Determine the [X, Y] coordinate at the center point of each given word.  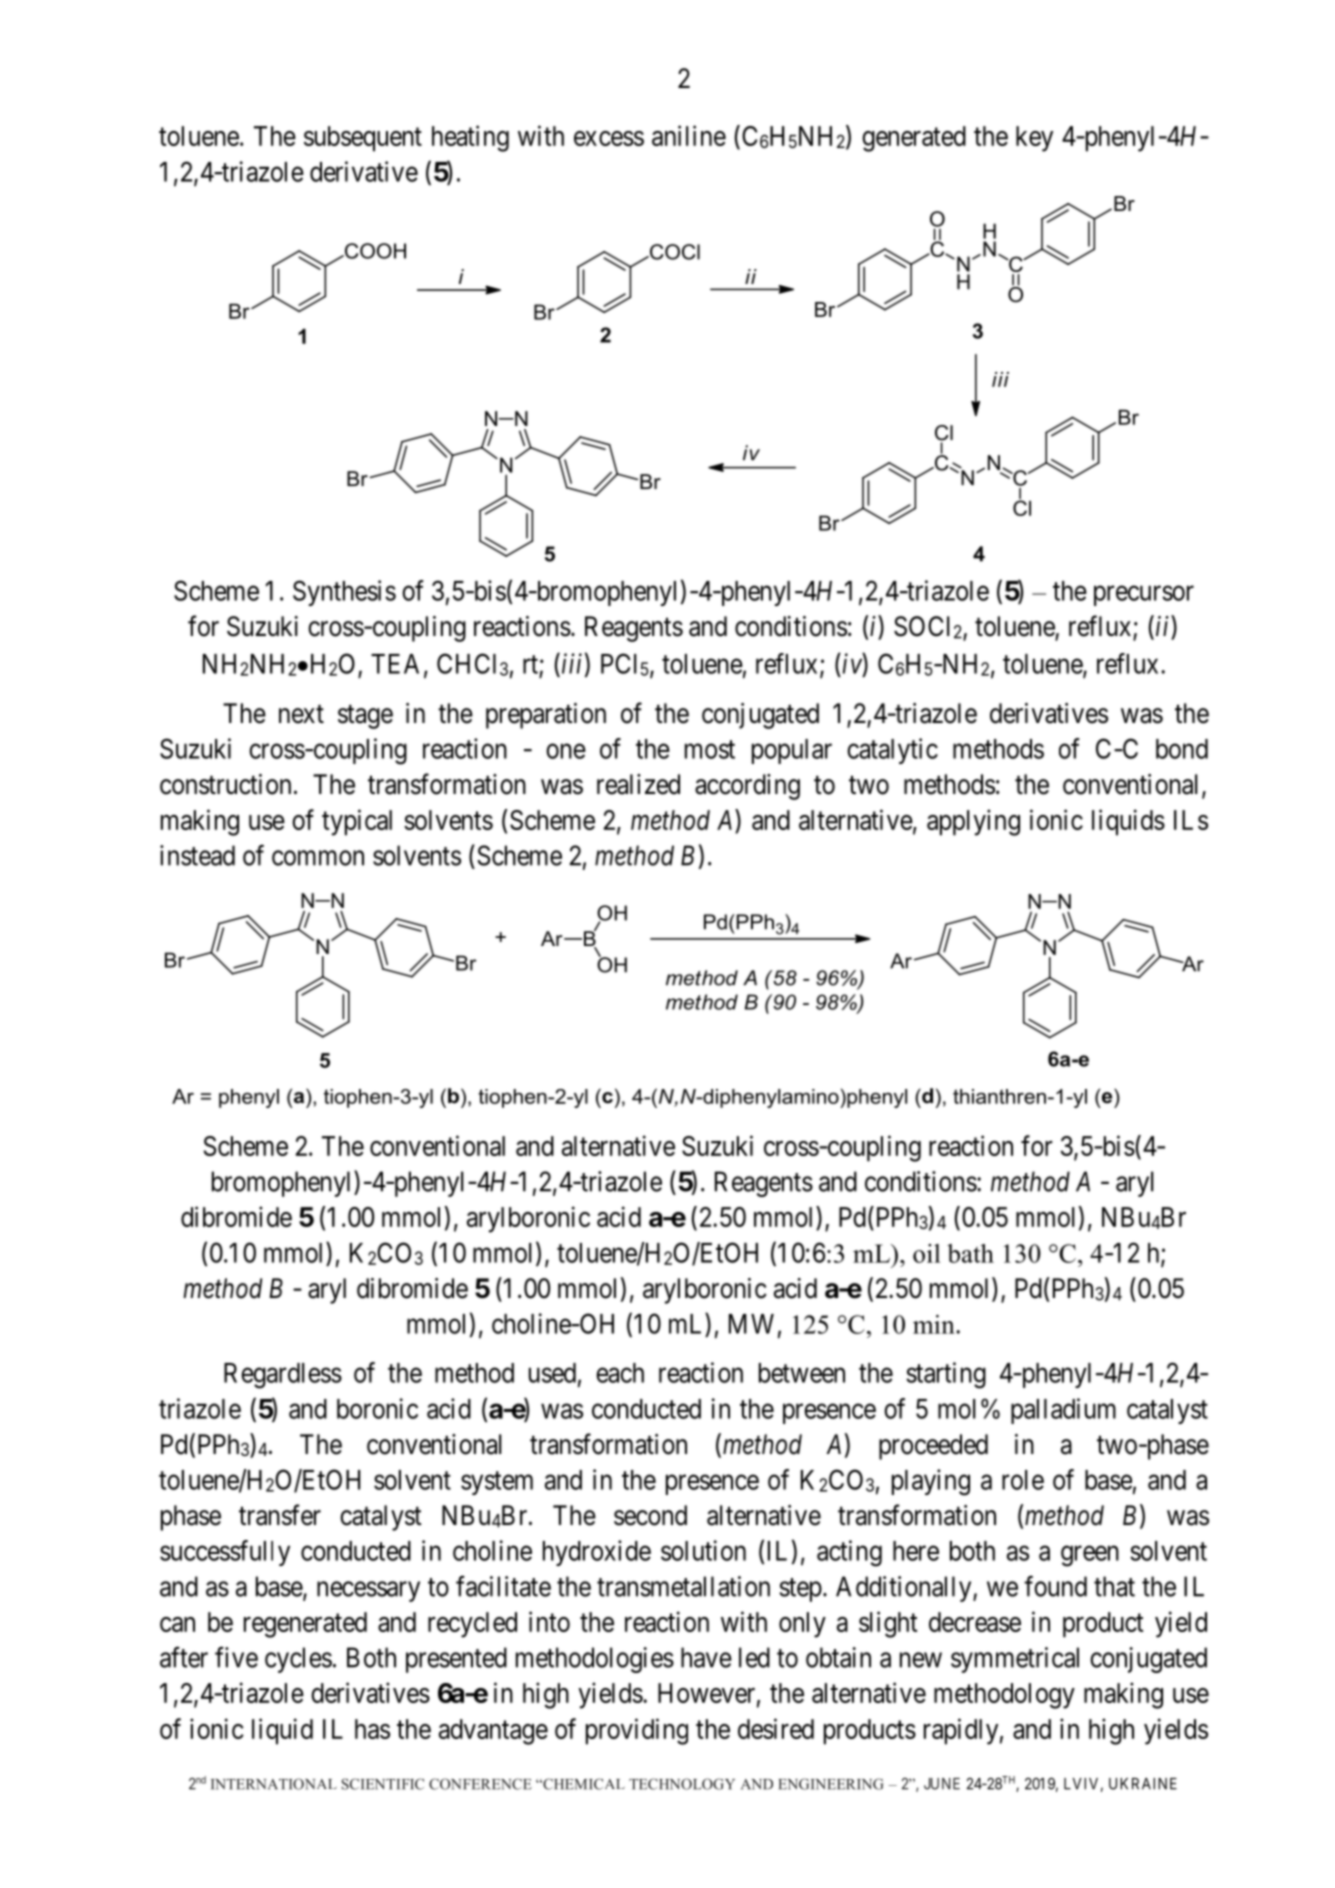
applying [973, 822]
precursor [1144, 596]
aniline [689, 135]
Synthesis [344, 593]
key [1034, 139]
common [318, 858]
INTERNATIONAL [274, 1784]
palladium [1063, 1411]
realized [638, 784]
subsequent [363, 139]
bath [970, 1253]
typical [357, 822]
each [620, 1373]
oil [927, 1253]
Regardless [283, 1376]
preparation [546, 716]
